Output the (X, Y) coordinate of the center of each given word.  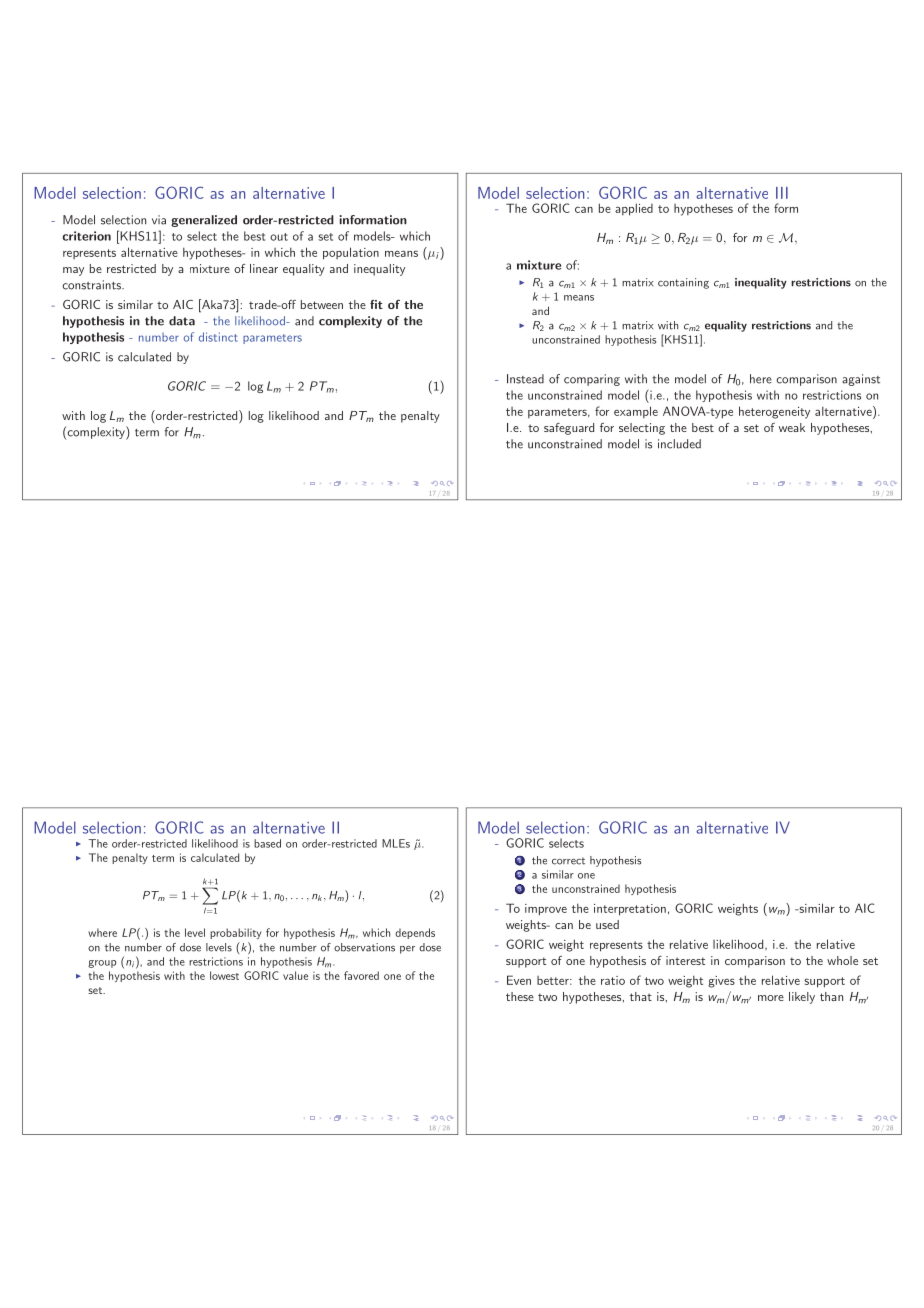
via (159, 220)
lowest (224, 975)
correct (568, 861)
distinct (218, 337)
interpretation (630, 910)
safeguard (569, 429)
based (267, 843)
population (351, 253)
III (782, 193)
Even (519, 980)
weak (792, 427)
